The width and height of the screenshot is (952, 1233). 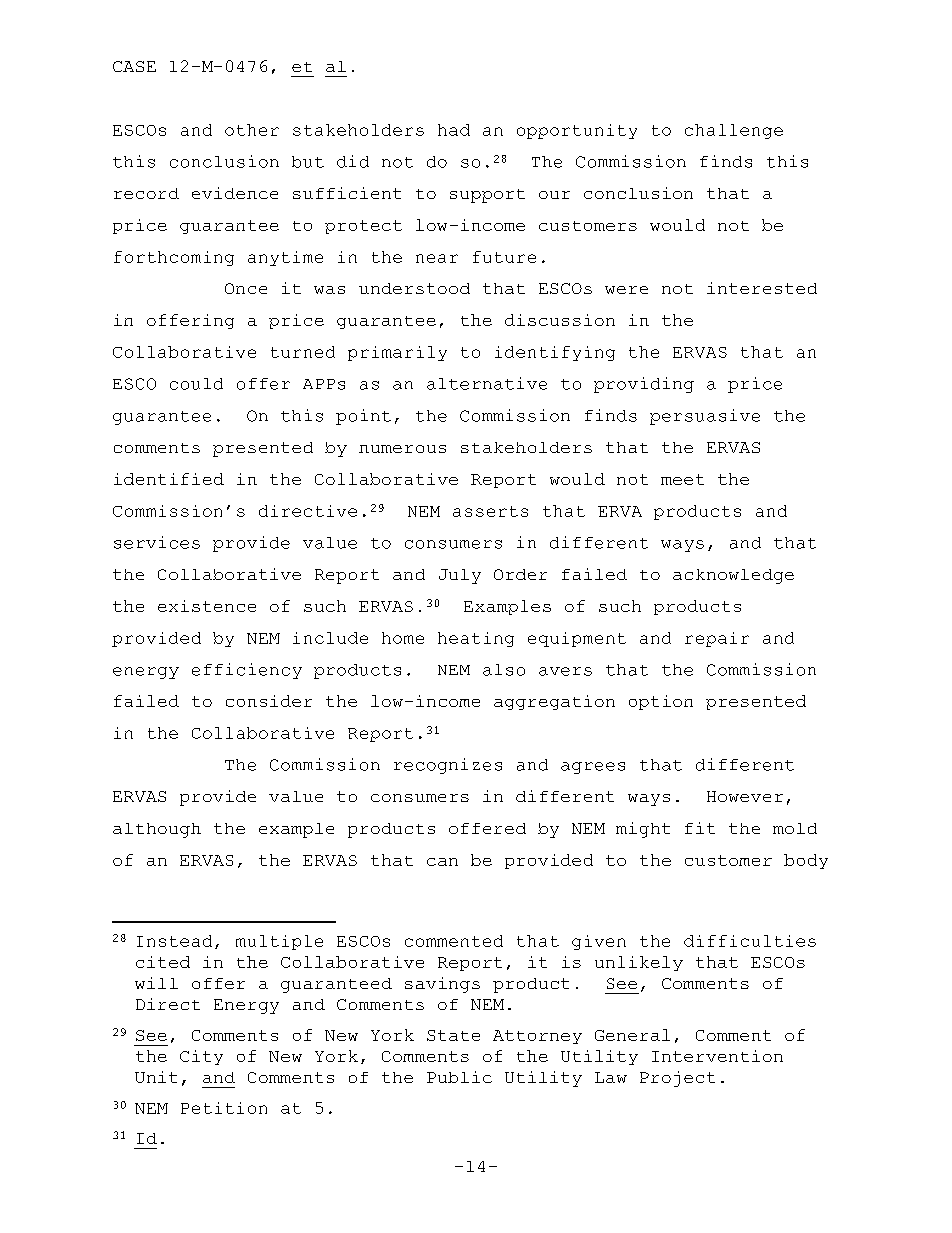 What do you see at coordinates (454, 130) in the screenshot?
I see `had` at bounding box center [454, 130].
